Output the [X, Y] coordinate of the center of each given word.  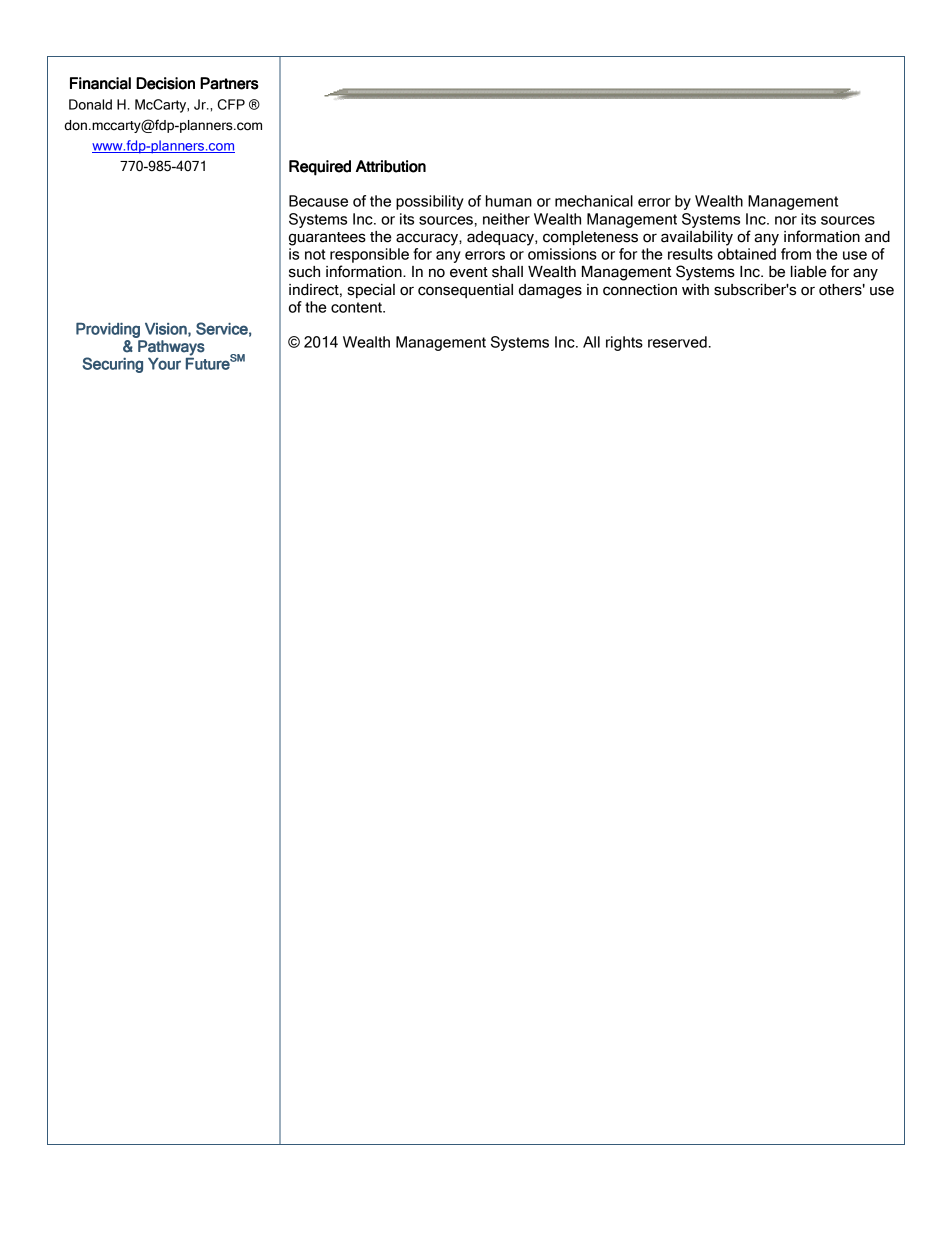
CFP [231, 104]
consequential [465, 291]
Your [164, 364]
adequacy [501, 238]
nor [786, 220]
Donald [90, 104]
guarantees [327, 239]
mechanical [594, 201]
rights [624, 343]
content [357, 307]
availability [697, 238]
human [509, 201]
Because [318, 201]
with [695, 289]
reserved [677, 342]
